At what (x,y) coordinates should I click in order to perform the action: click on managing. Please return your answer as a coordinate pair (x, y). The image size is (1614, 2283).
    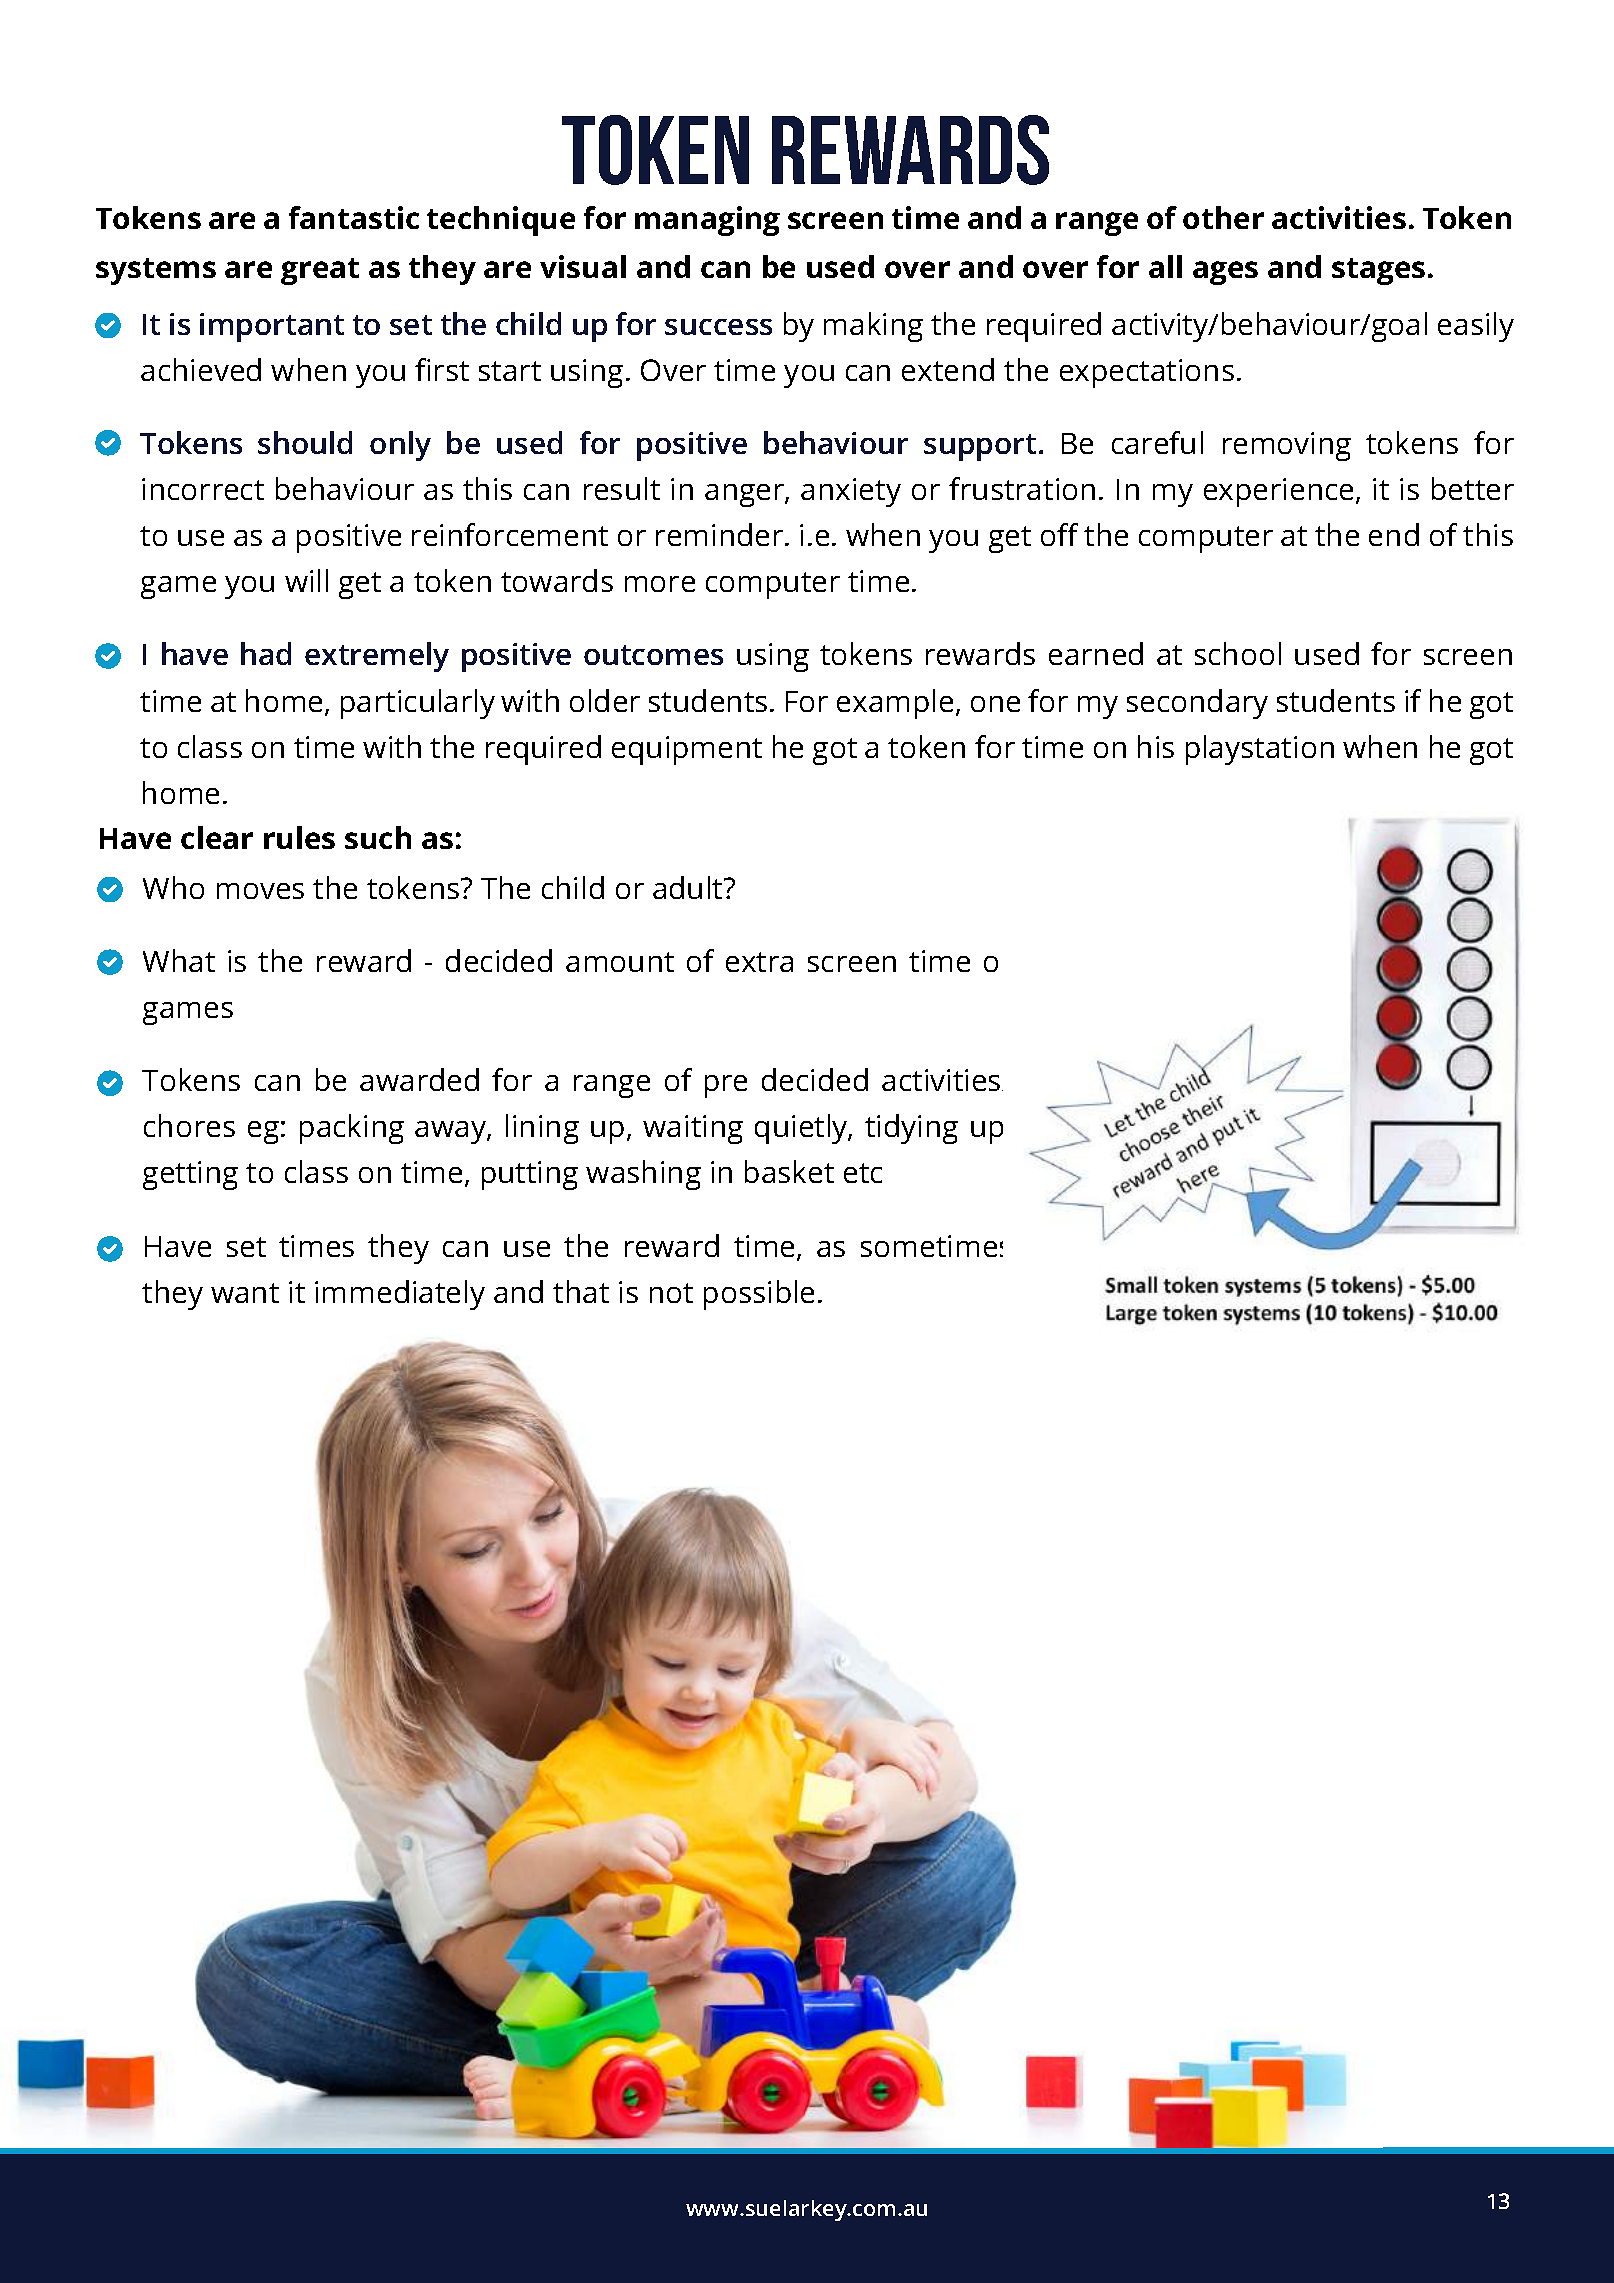
    Looking at the image, I should click on (707, 221).
